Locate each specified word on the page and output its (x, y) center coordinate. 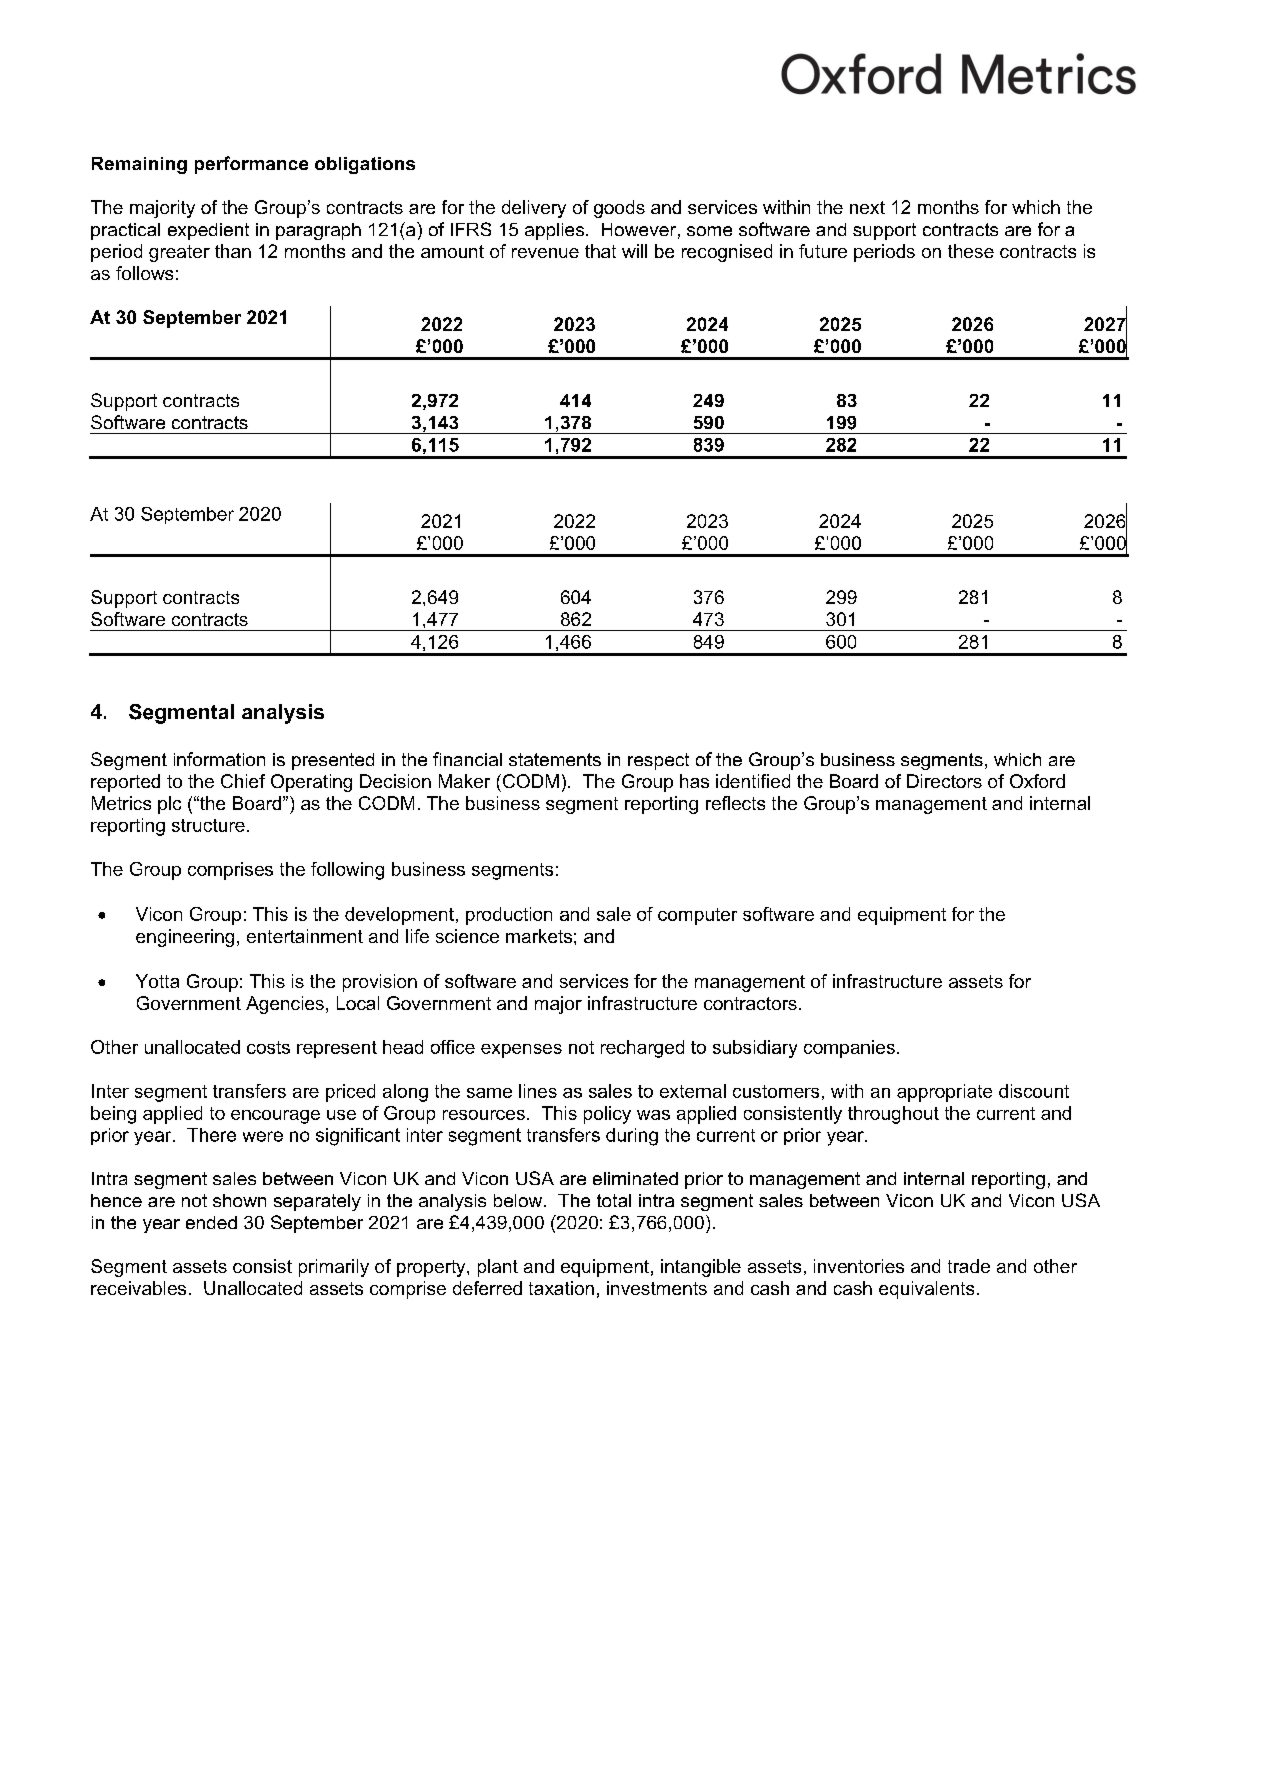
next (867, 207)
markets (539, 936)
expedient (208, 231)
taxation (561, 1288)
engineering (185, 938)
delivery (534, 209)
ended (211, 1222)
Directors (944, 781)
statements (555, 759)
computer (697, 916)
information (219, 759)
